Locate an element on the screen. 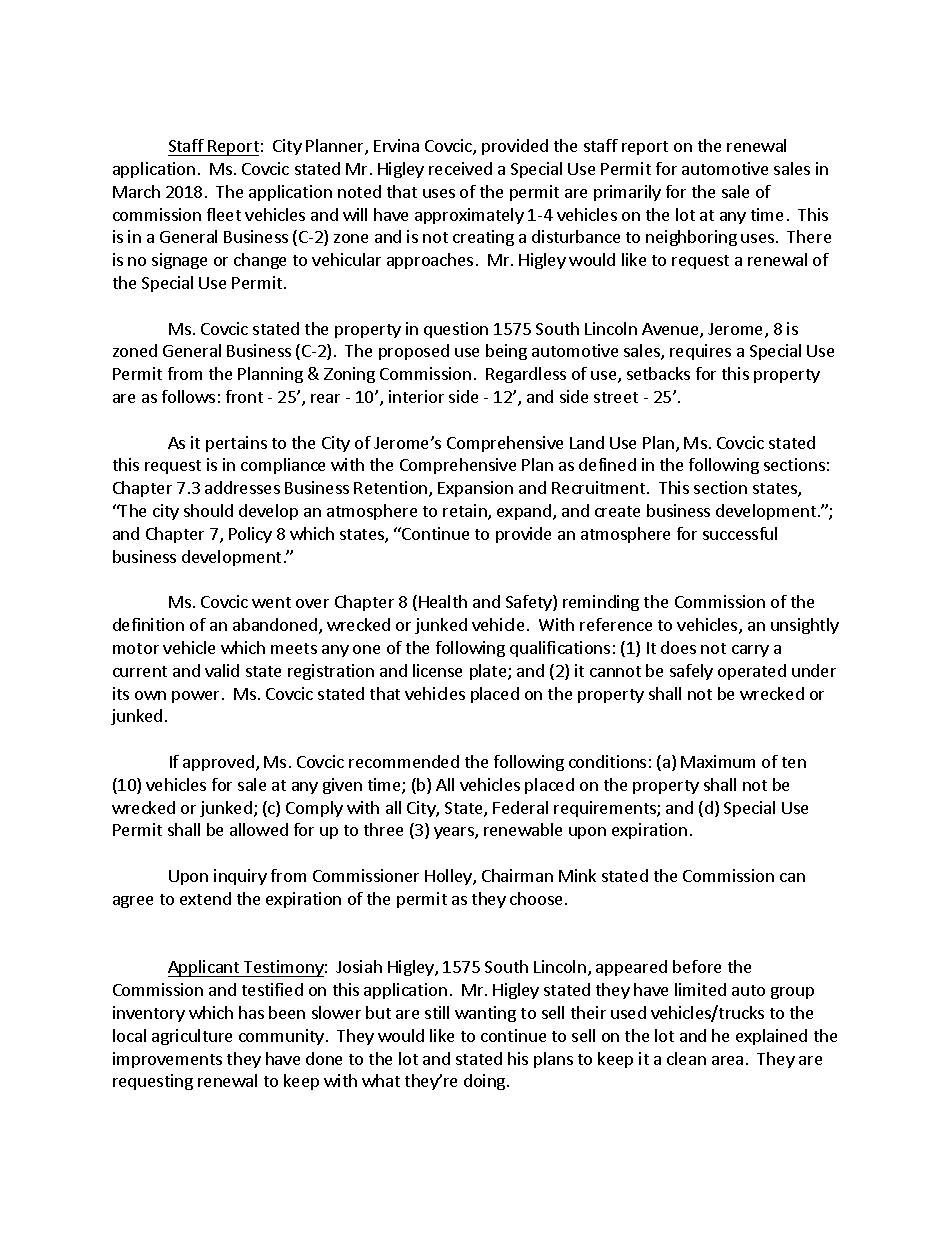 This screenshot has width=952, height=1233. area is located at coordinates (727, 1060).
